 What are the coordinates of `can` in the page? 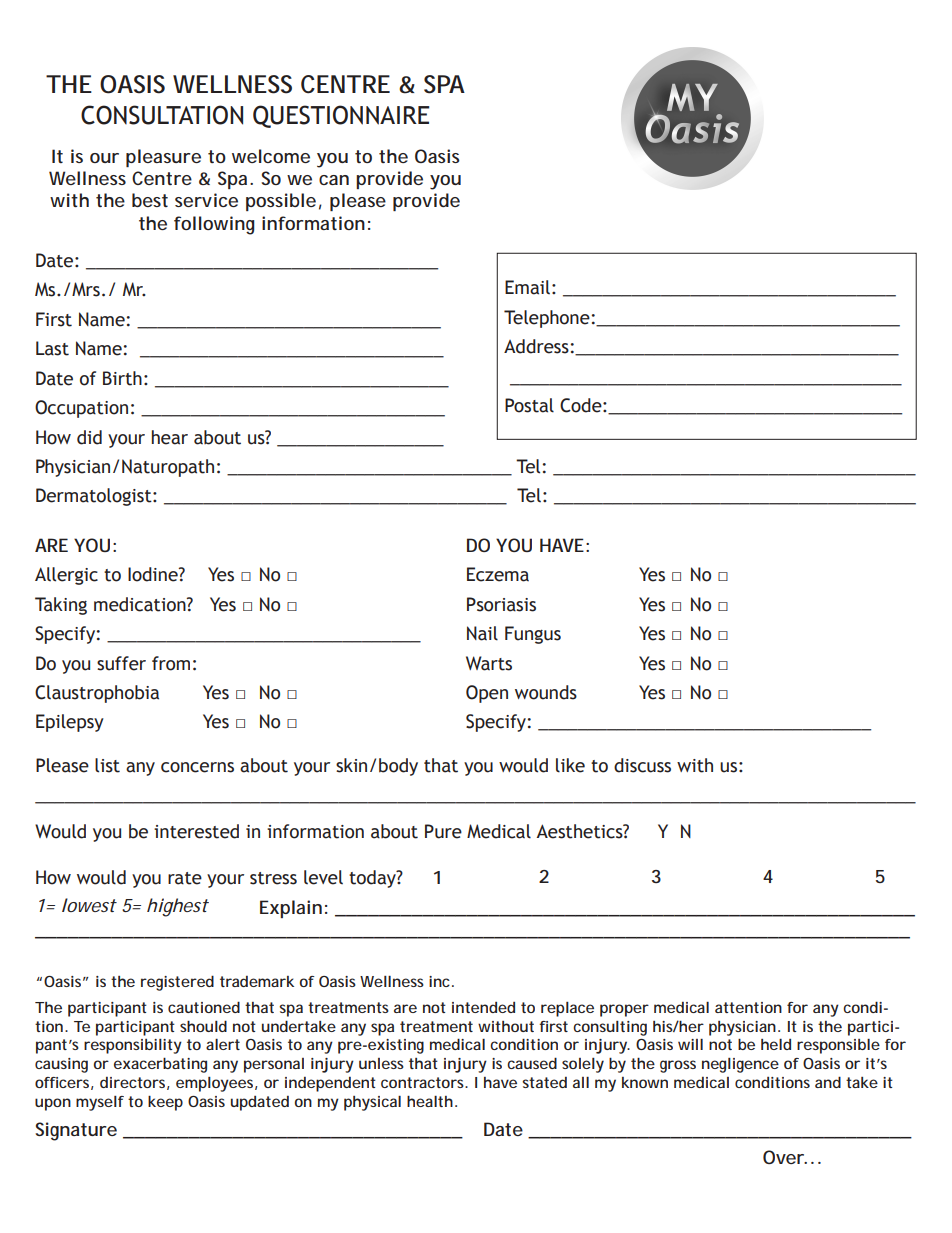 It's located at (334, 180).
